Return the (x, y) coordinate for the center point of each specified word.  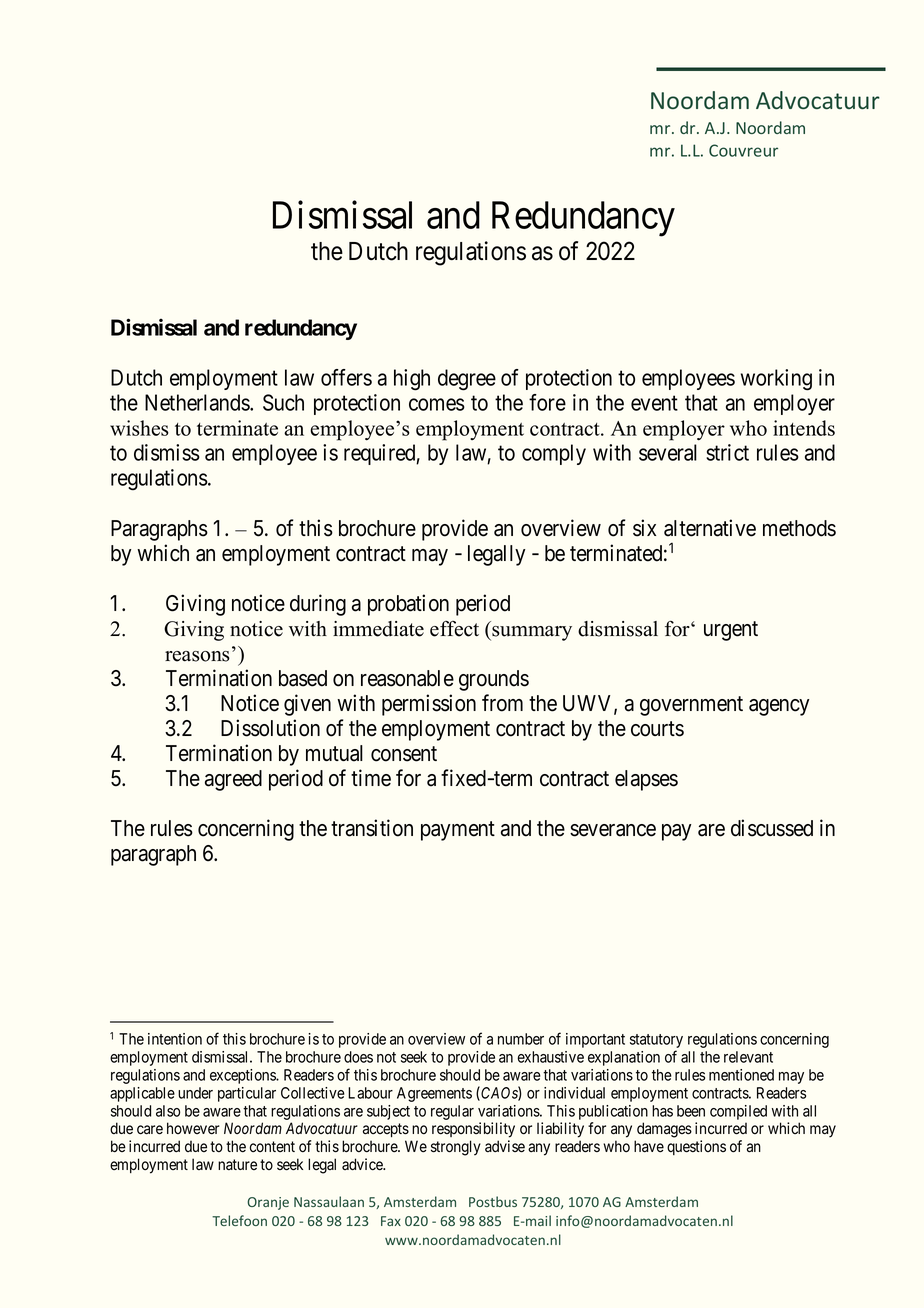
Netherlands (198, 402)
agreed (233, 780)
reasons (197, 656)
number (521, 1039)
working (776, 380)
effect (454, 629)
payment (458, 831)
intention (175, 1039)
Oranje (268, 1203)
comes (437, 404)
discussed (772, 828)
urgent (731, 631)
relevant (748, 1057)
